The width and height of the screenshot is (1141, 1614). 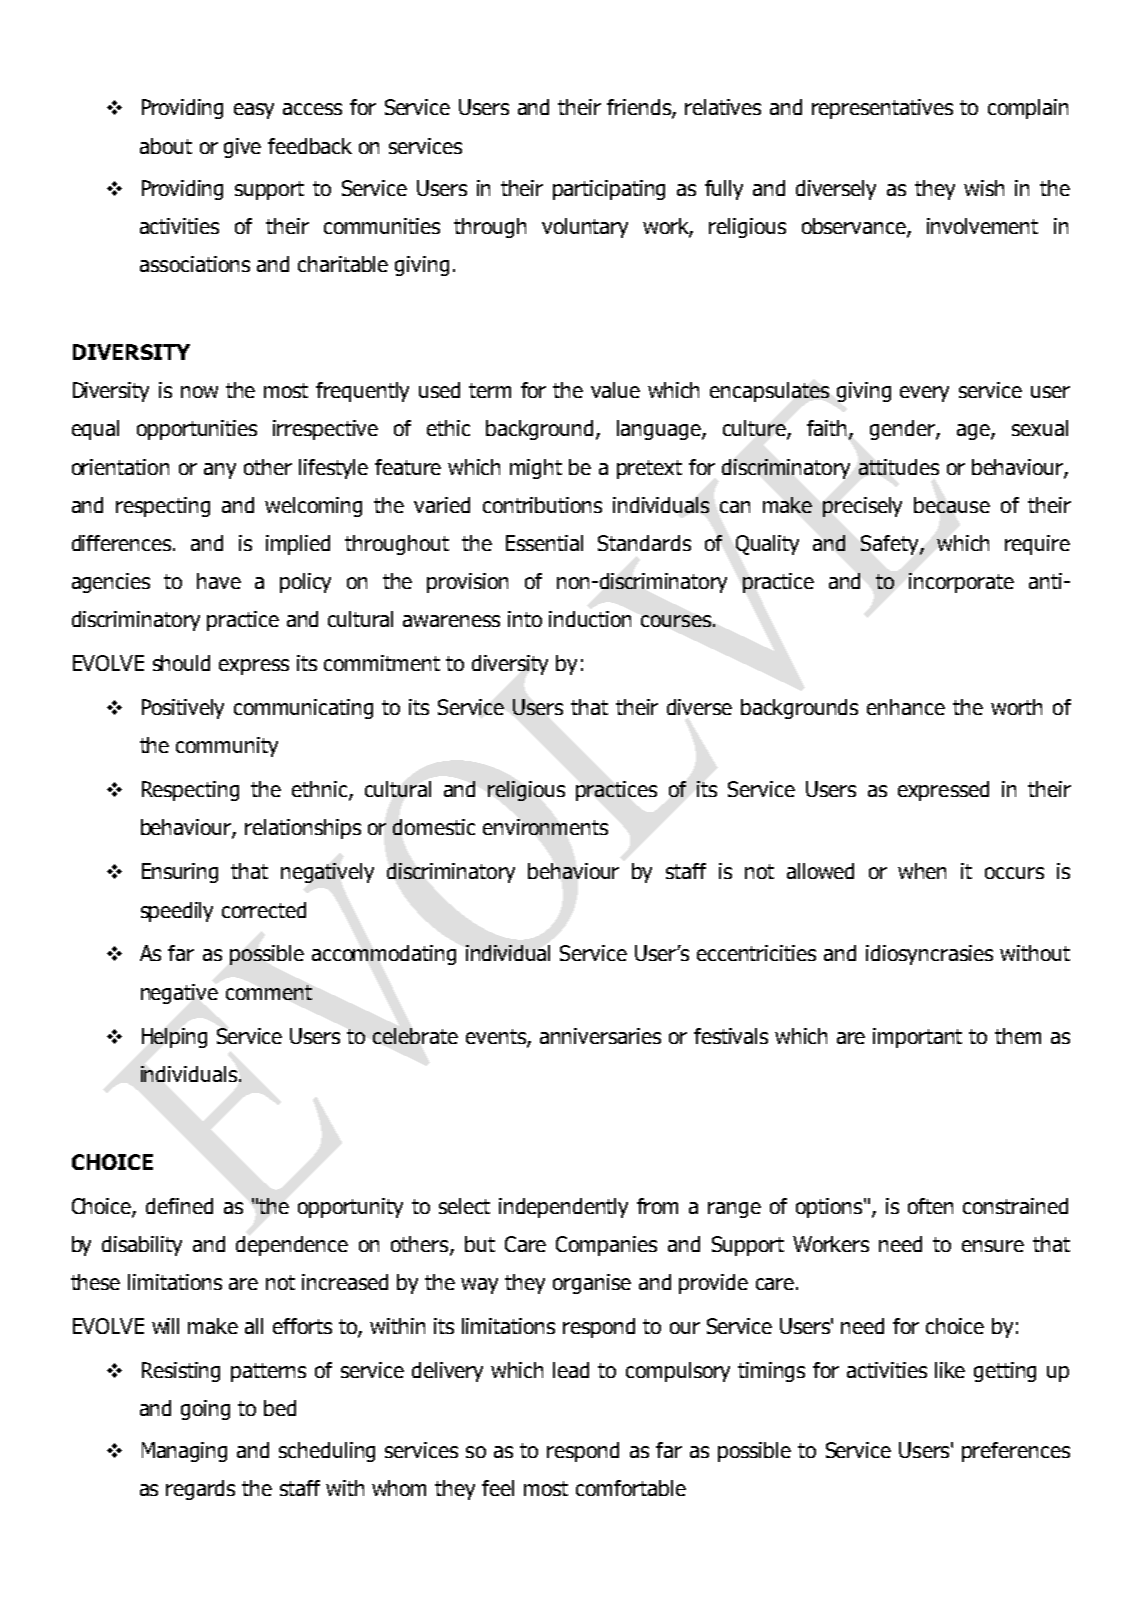 What do you see at coordinates (227, 747) in the screenshot?
I see `community` at bounding box center [227, 747].
